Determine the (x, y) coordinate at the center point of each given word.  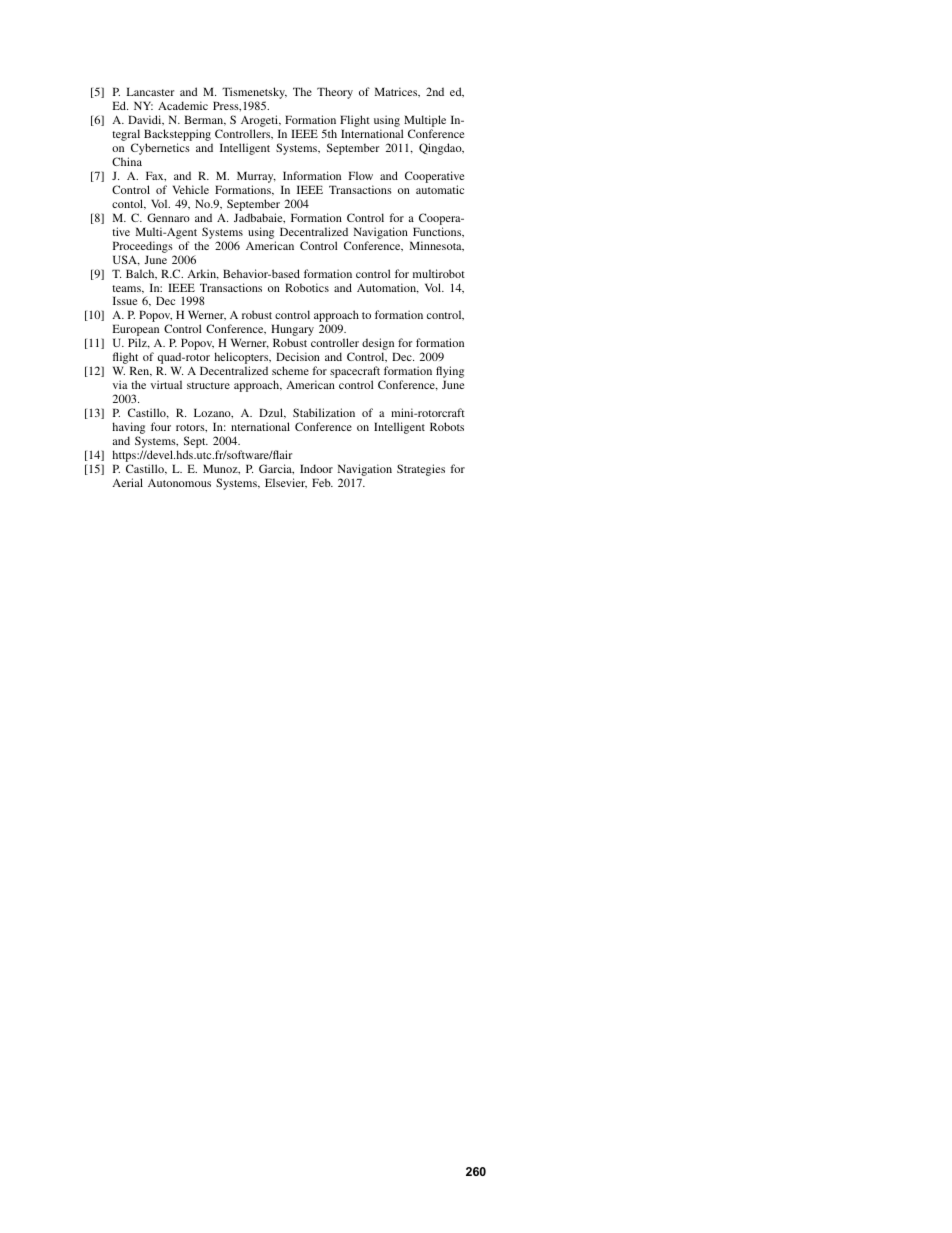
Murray (256, 177)
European (135, 331)
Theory (335, 93)
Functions (438, 232)
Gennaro (168, 217)
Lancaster (150, 91)
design (378, 345)
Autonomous (179, 483)
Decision (298, 356)
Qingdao (441, 149)
